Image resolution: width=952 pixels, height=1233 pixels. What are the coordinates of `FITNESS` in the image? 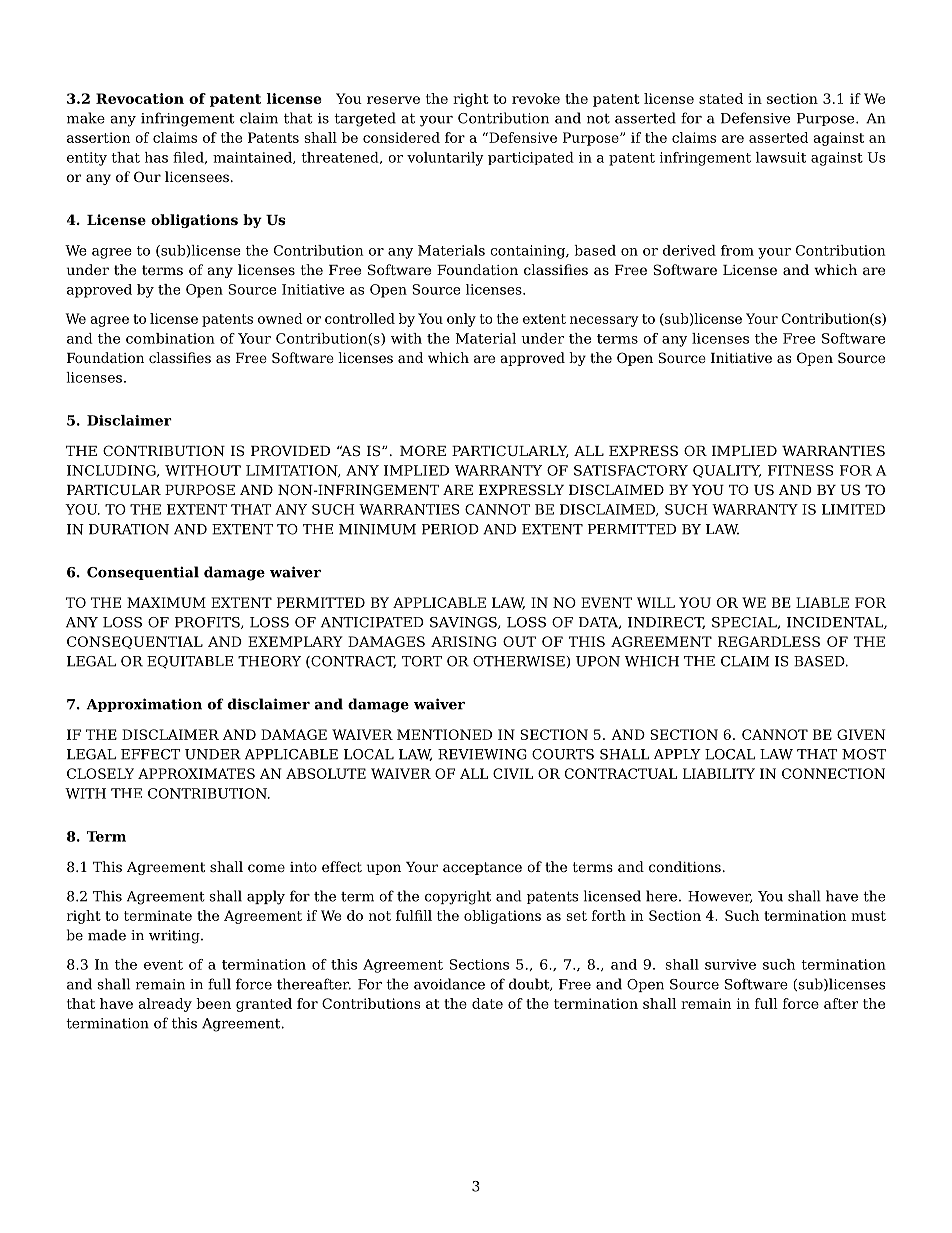 It's located at (800, 470).
